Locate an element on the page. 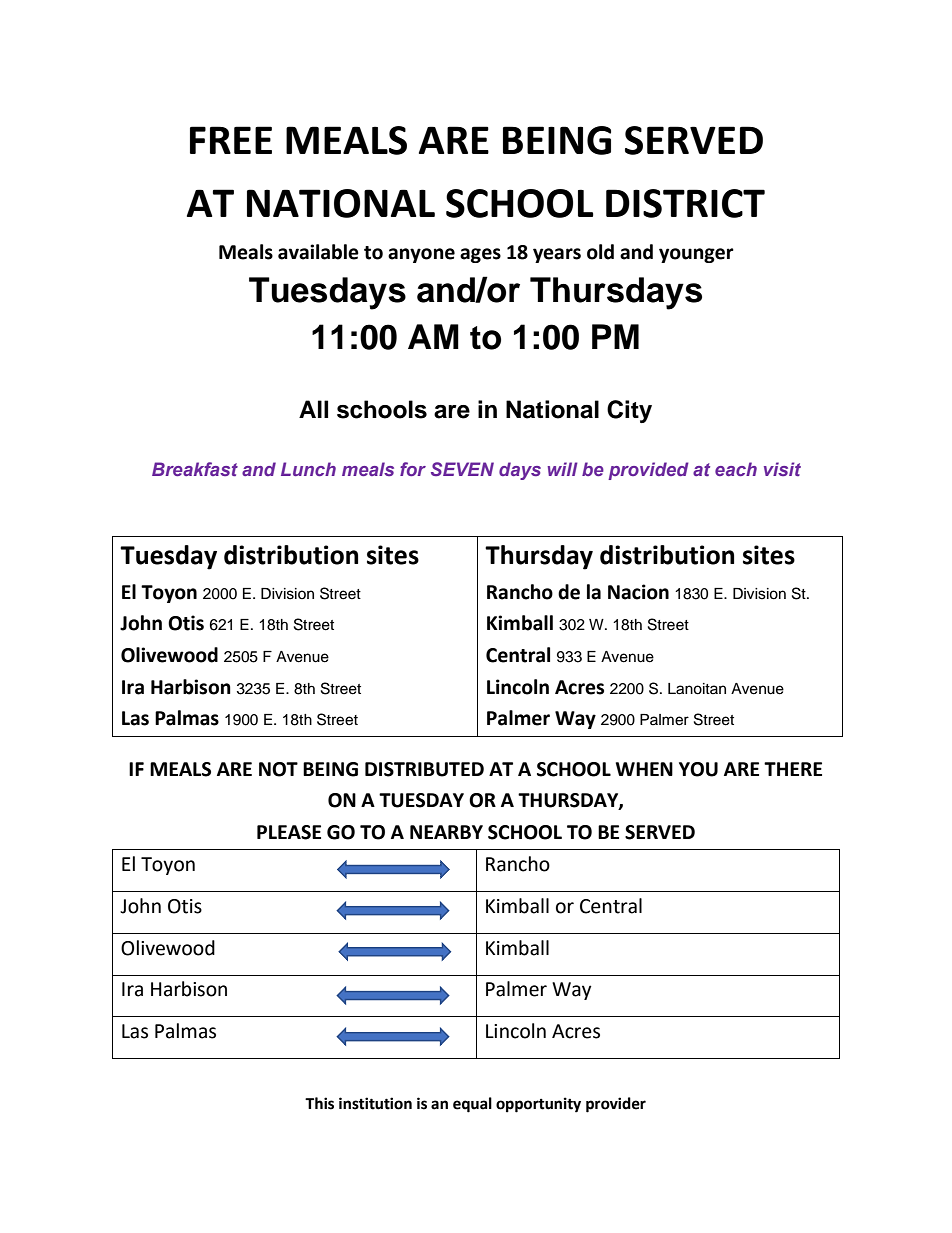 Image resolution: width=952 pixels, height=1233 pixels. THERE is located at coordinates (793, 769).
